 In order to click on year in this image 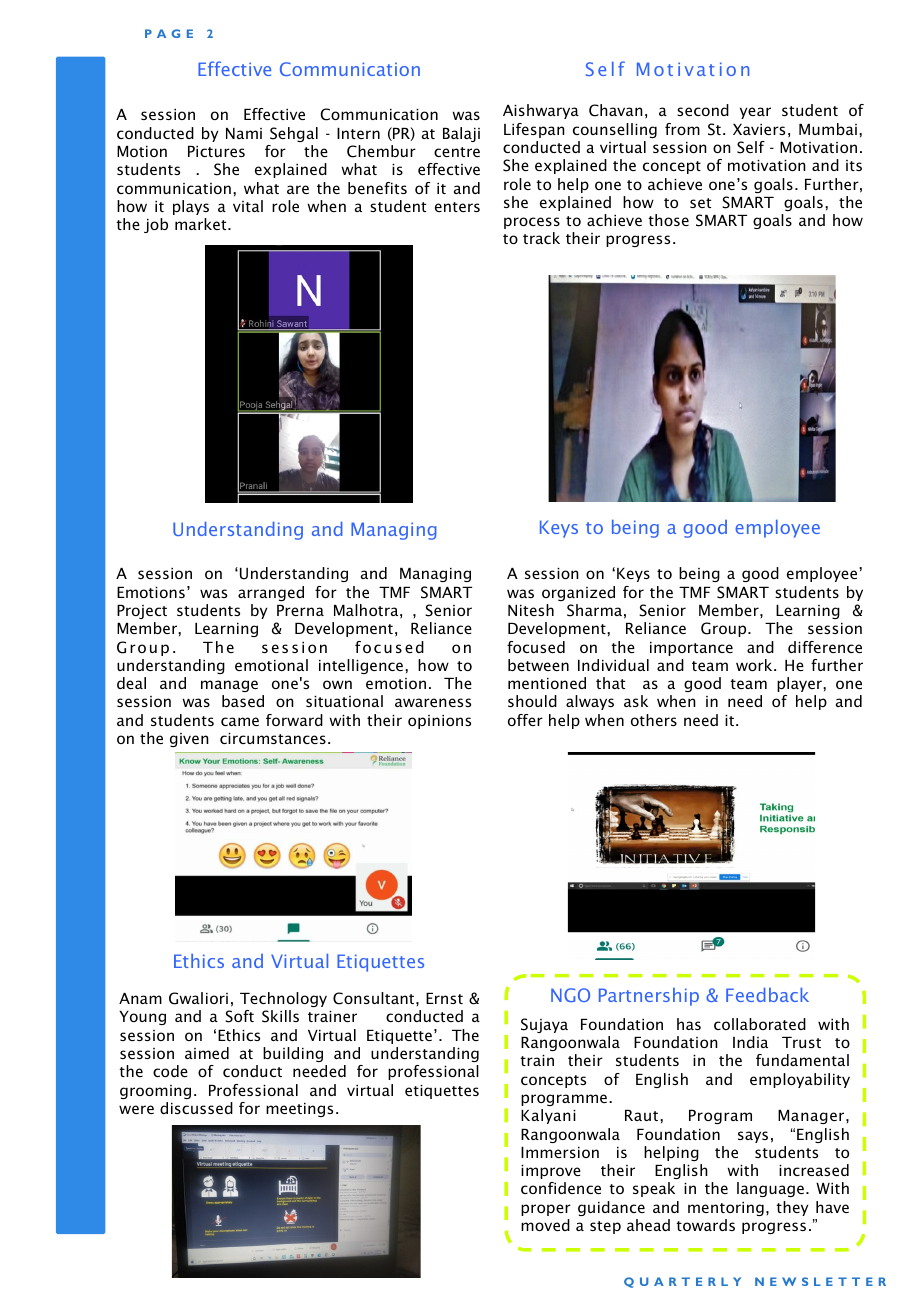, I will do `click(755, 113)`.
